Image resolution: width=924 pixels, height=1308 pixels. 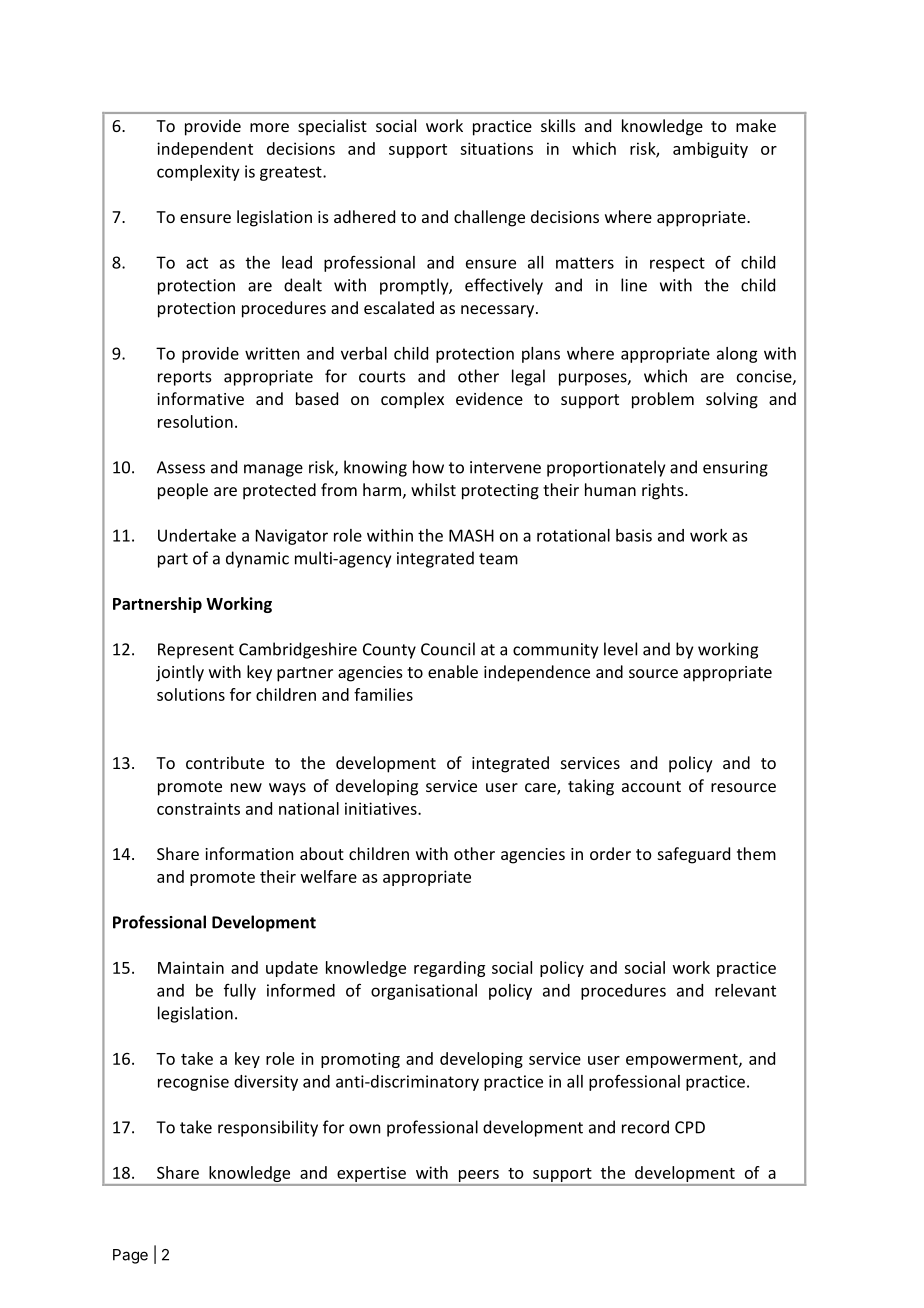 What do you see at coordinates (710, 150) in the screenshot?
I see `ambiguity` at bounding box center [710, 150].
